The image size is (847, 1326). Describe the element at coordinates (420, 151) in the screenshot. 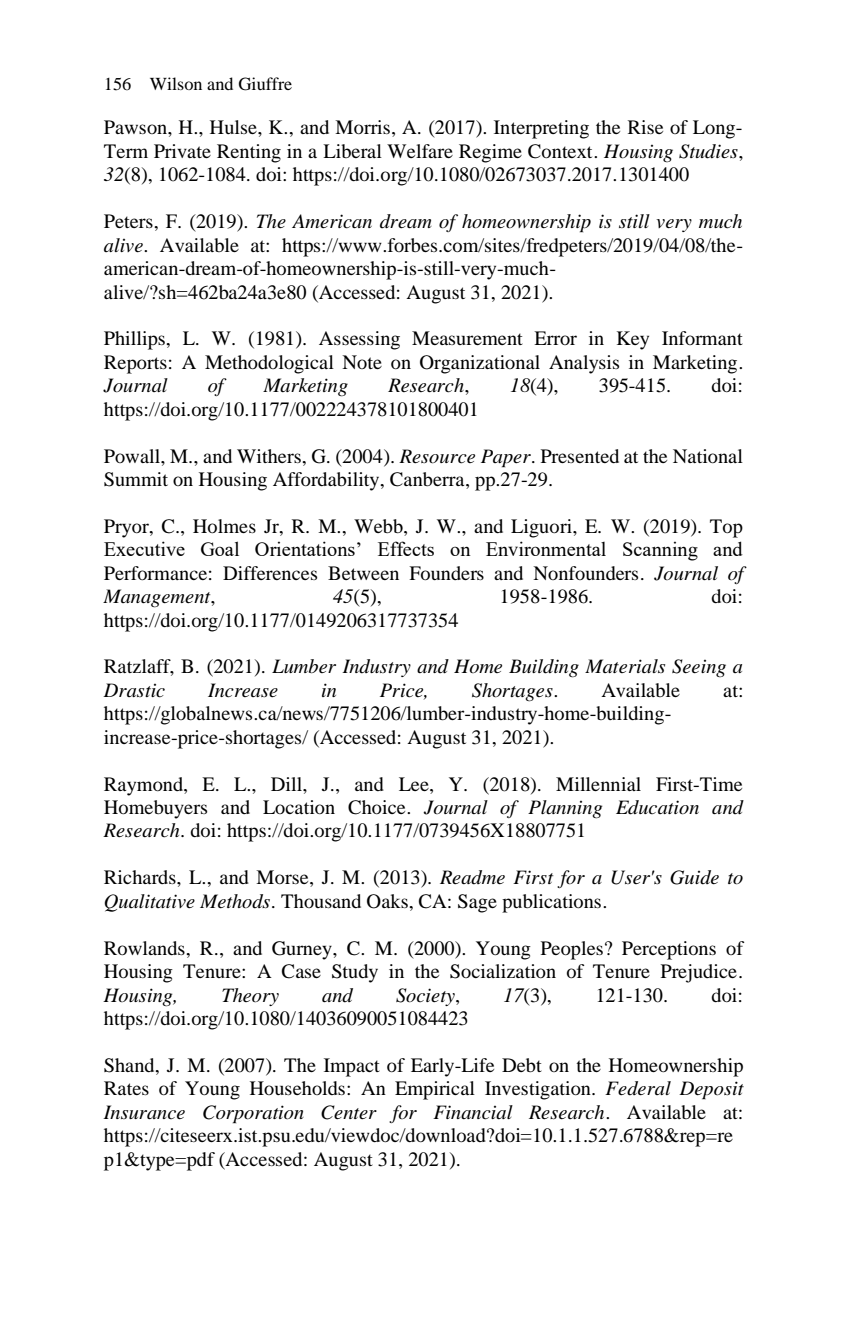

I see `Welfare` at that location.
